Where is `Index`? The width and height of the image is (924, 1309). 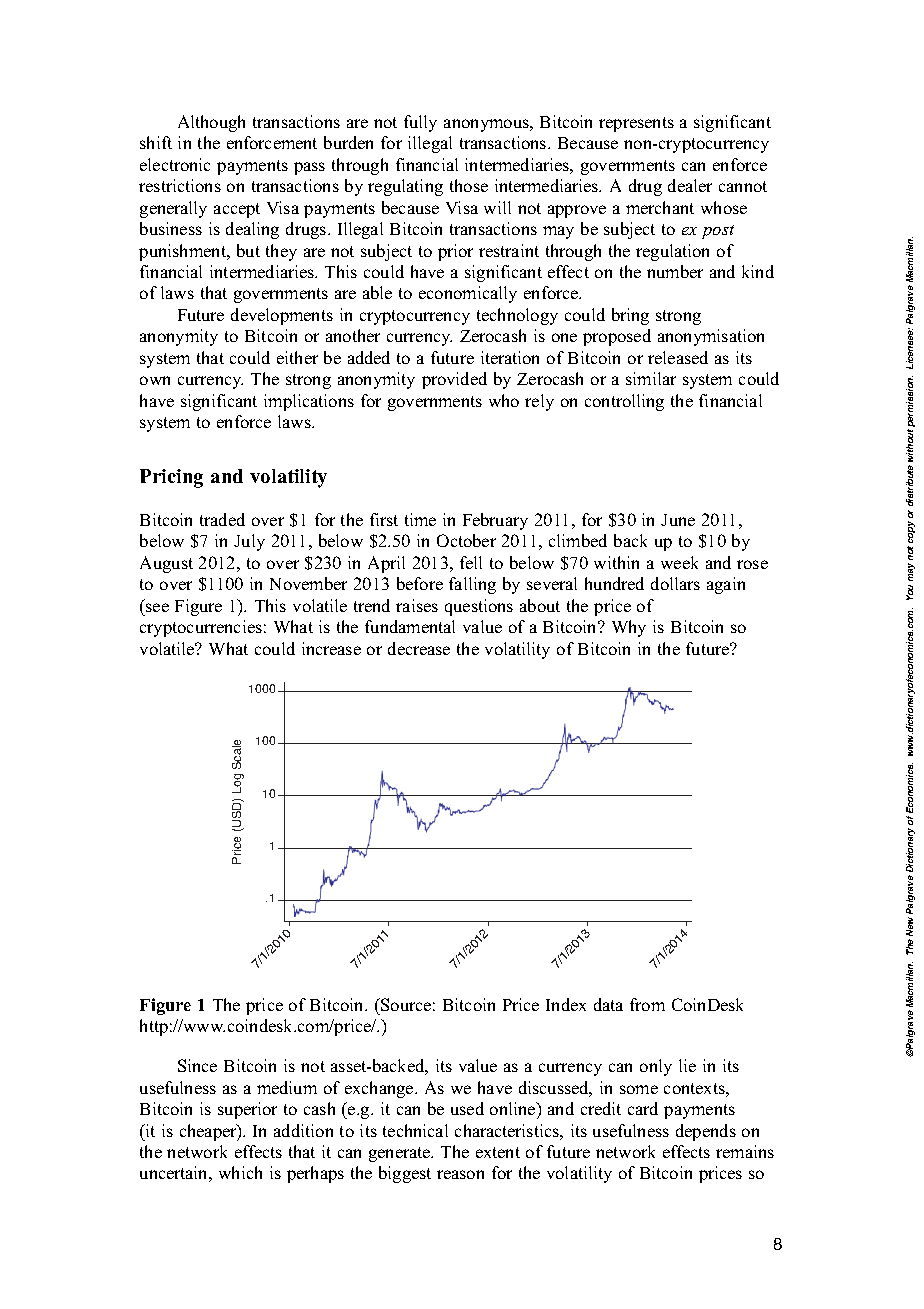 Index is located at coordinates (566, 1004).
